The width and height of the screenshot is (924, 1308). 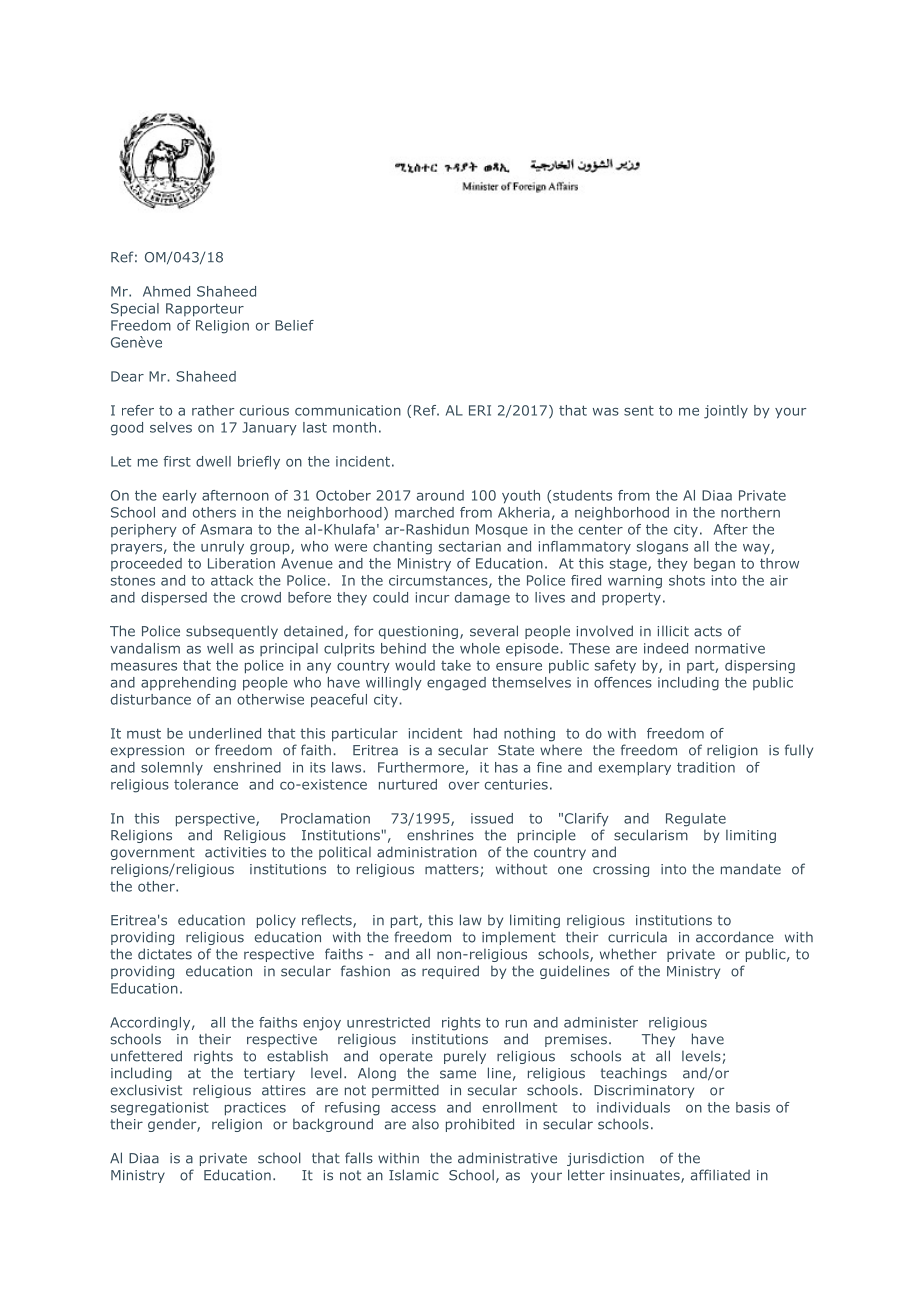 What do you see at coordinates (294, 325) in the screenshot?
I see `Belief` at bounding box center [294, 325].
